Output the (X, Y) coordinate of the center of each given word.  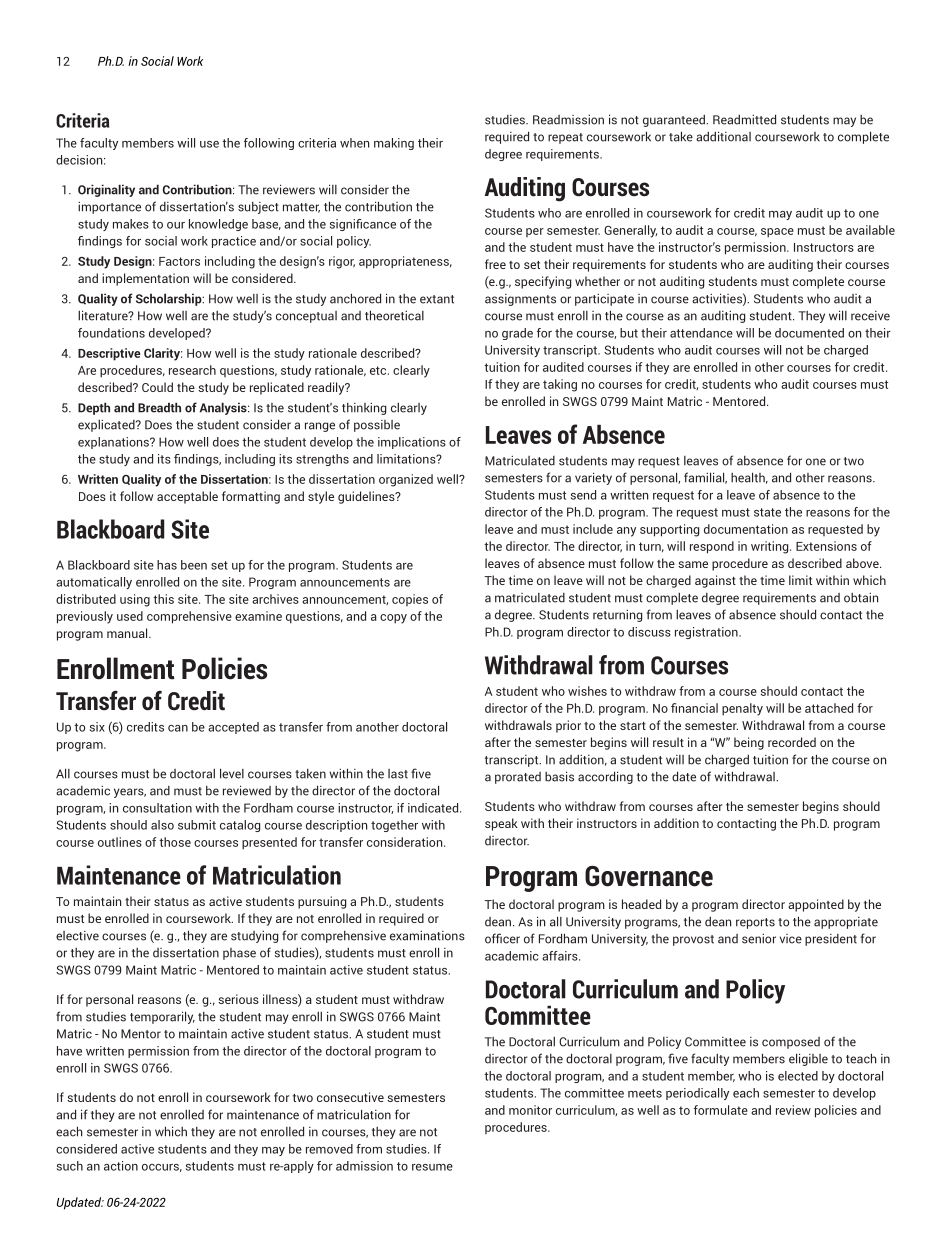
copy (393, 619)
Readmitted (744, 119)
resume (432, 1167)
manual (128, 633)
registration (707, 633)
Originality (106, 190)
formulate (721, 1110)
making (394, 144)
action (121, 1166)
